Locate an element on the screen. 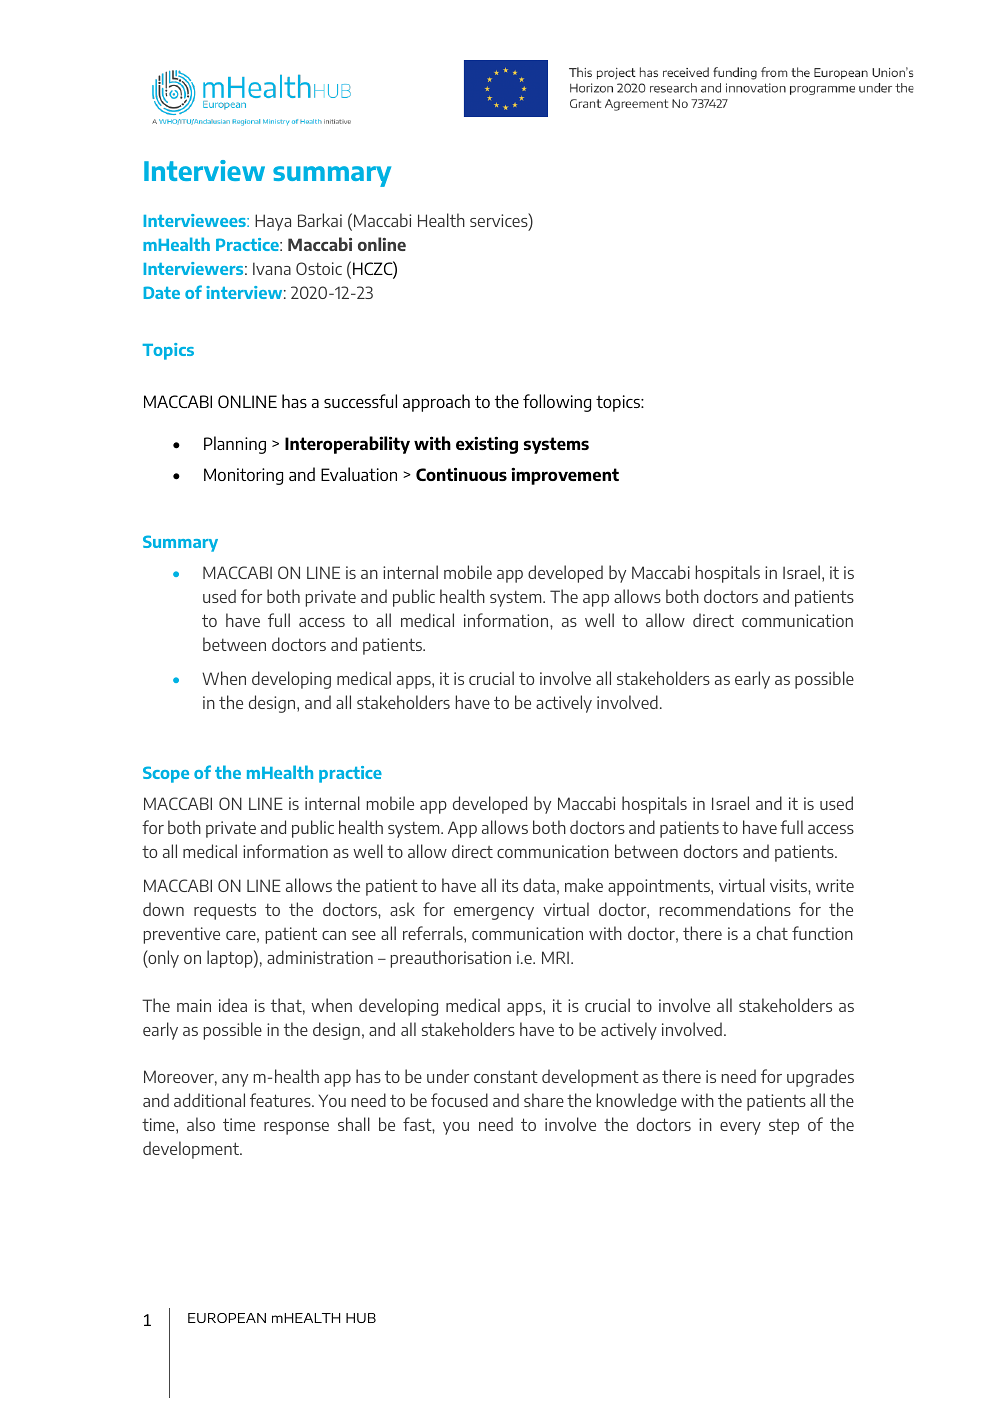  Scope is located at coordinates (166, 774).
